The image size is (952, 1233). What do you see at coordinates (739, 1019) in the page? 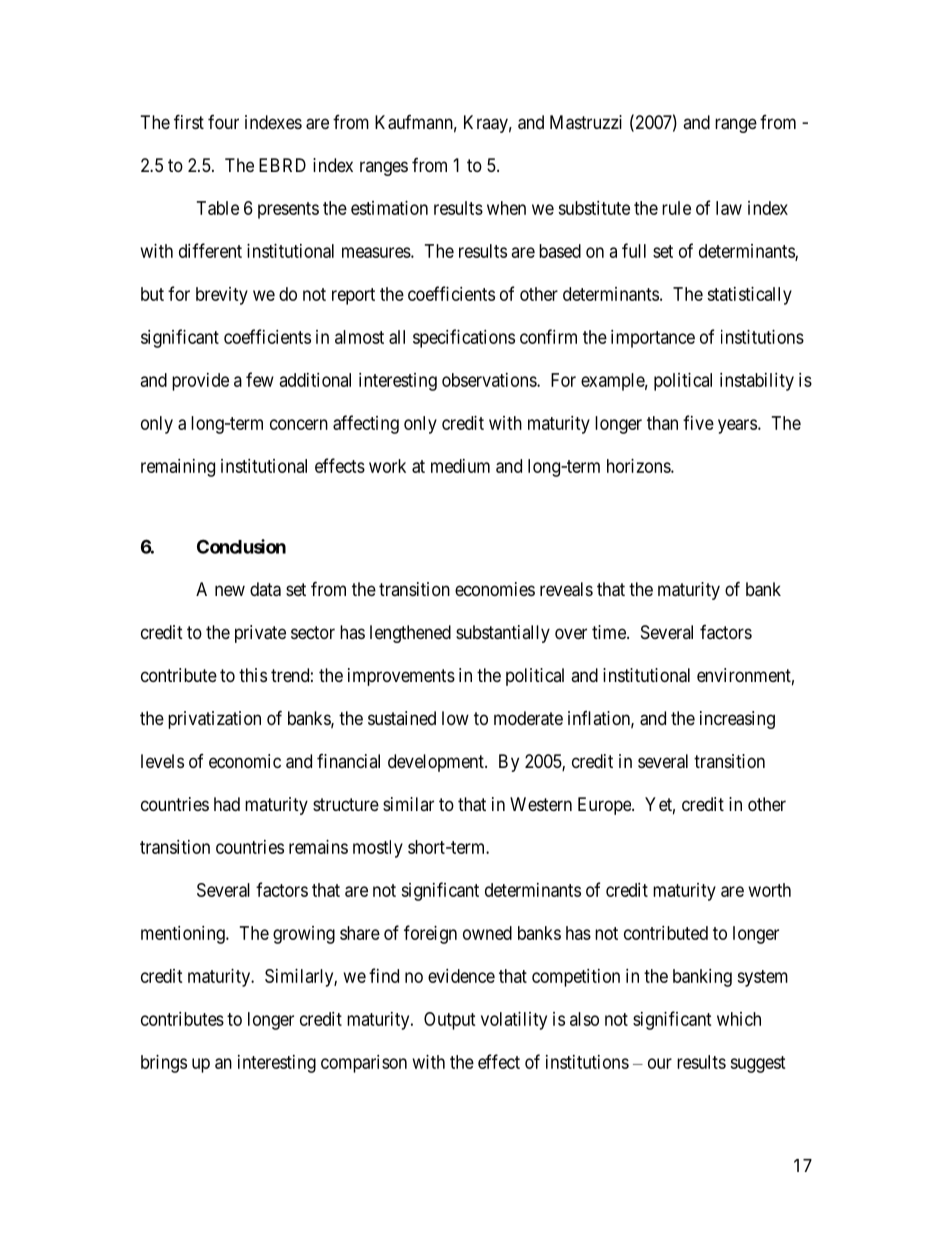
I see `which` at bounding box center [739, 1019].
